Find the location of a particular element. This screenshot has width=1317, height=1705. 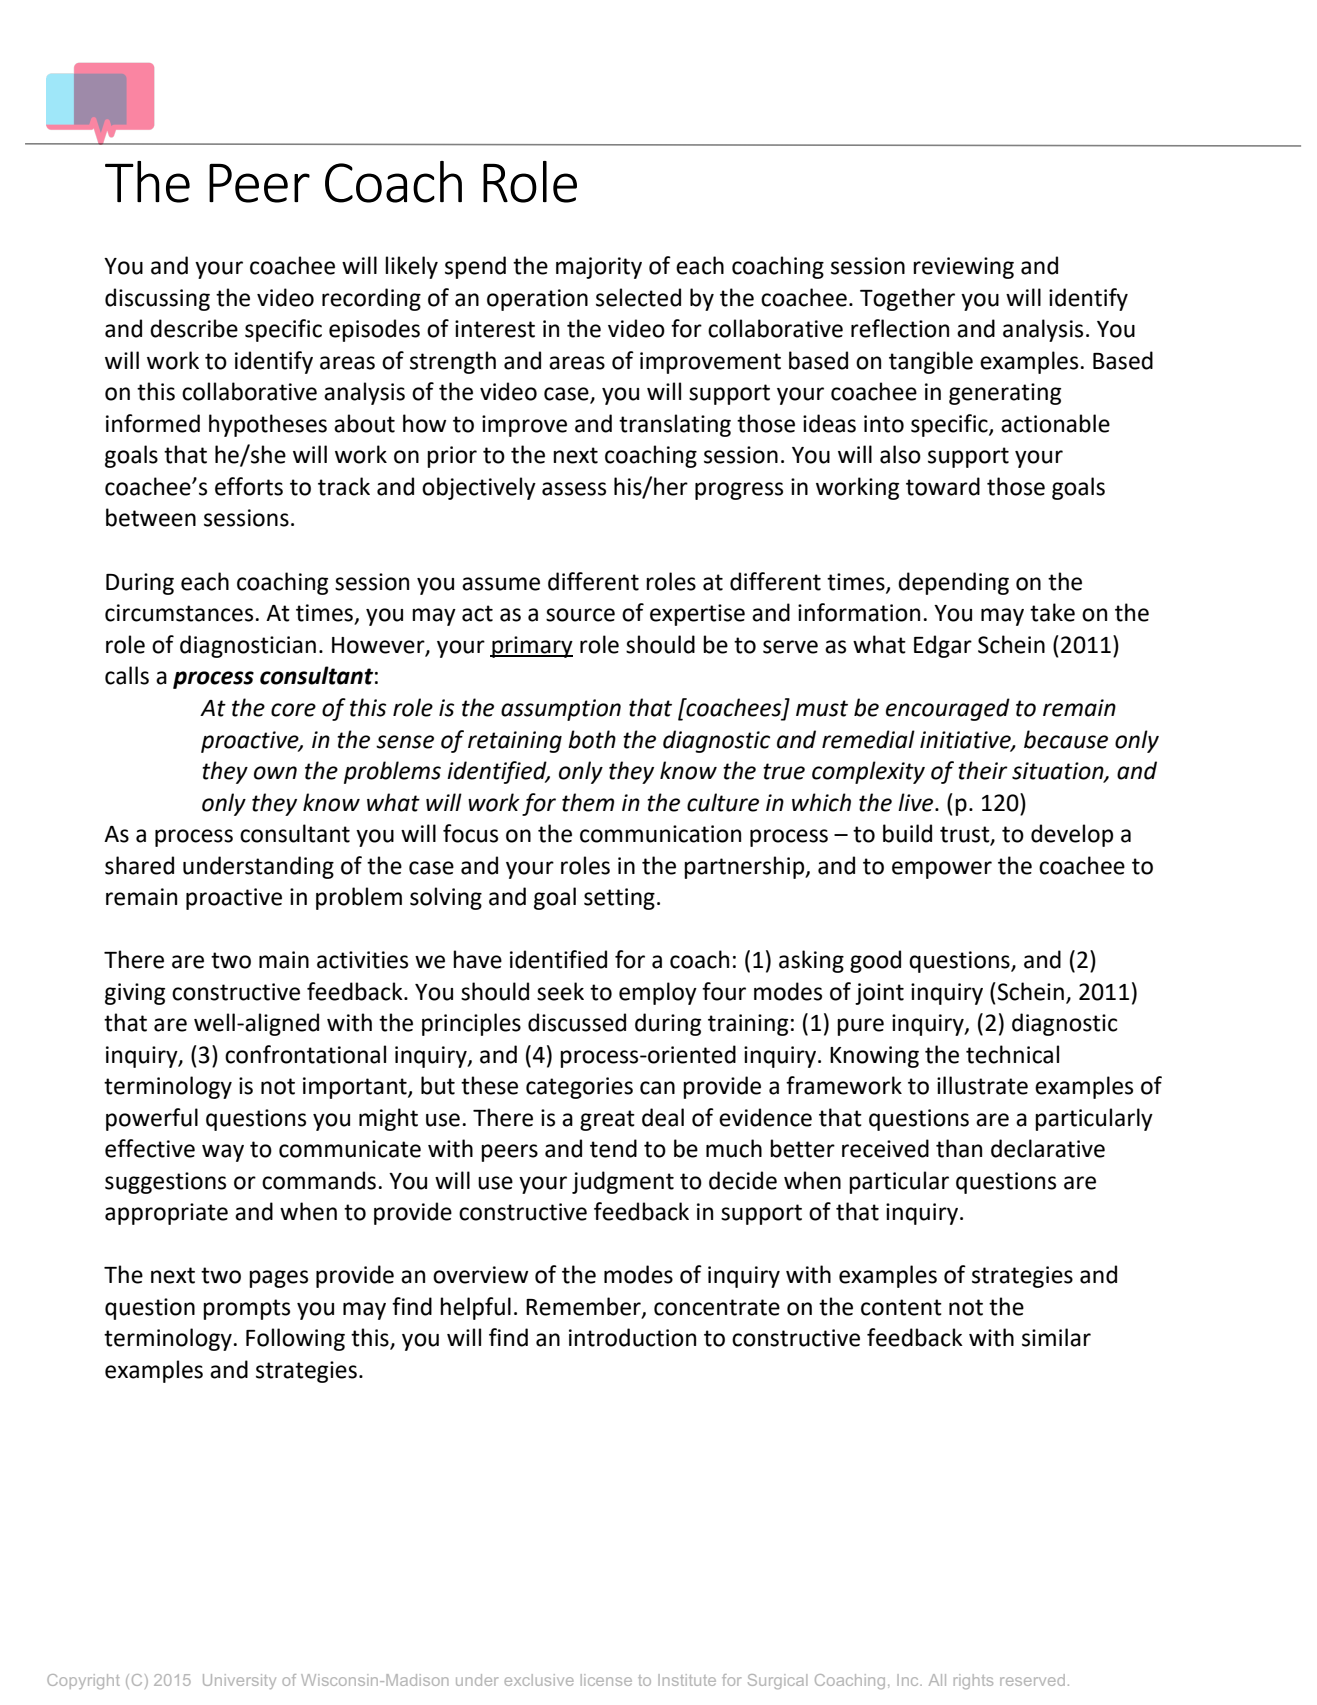

both is located at coordinates (592, 739).
